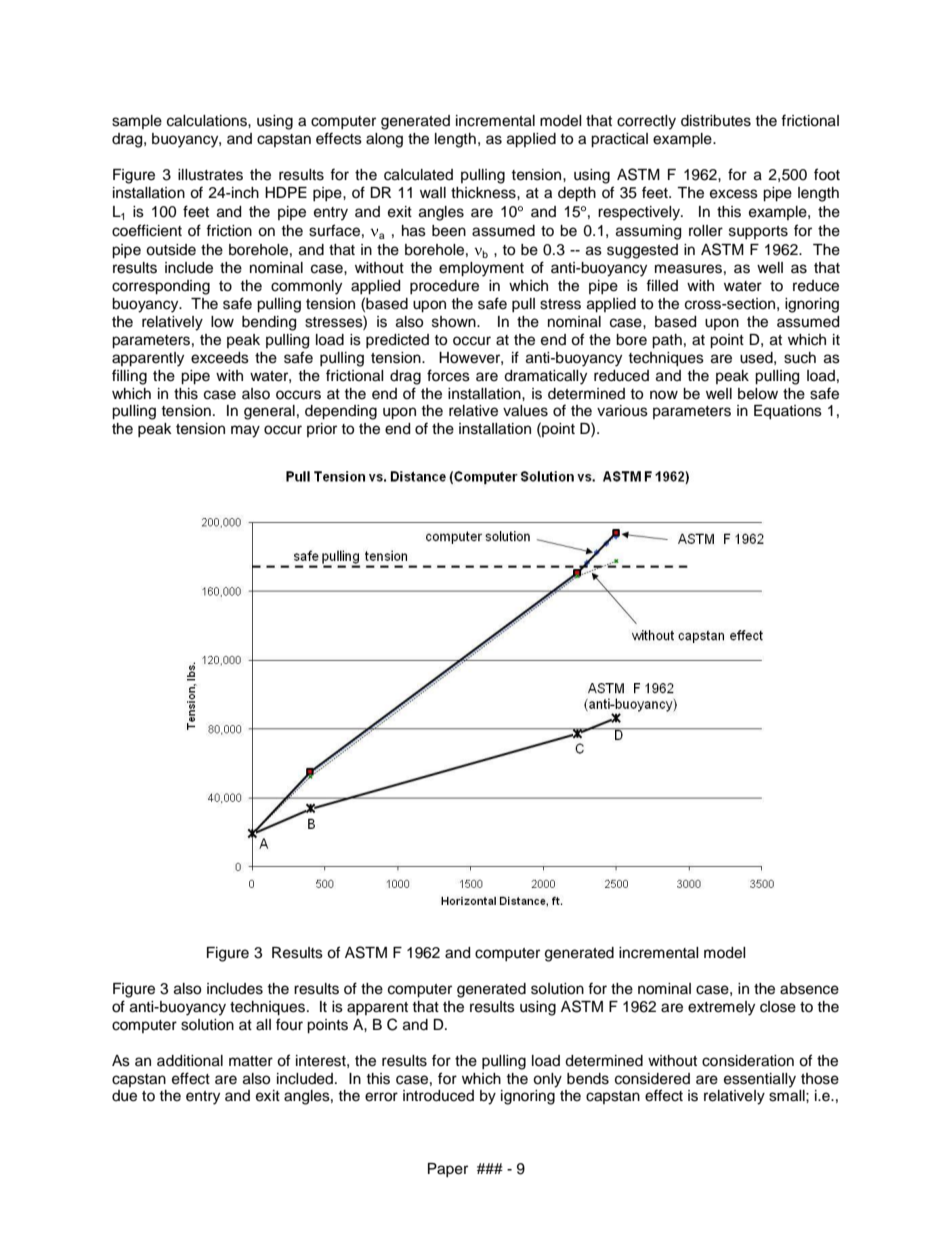 The image size is (952, 1233). I want to click on may, so click(245, 431).
